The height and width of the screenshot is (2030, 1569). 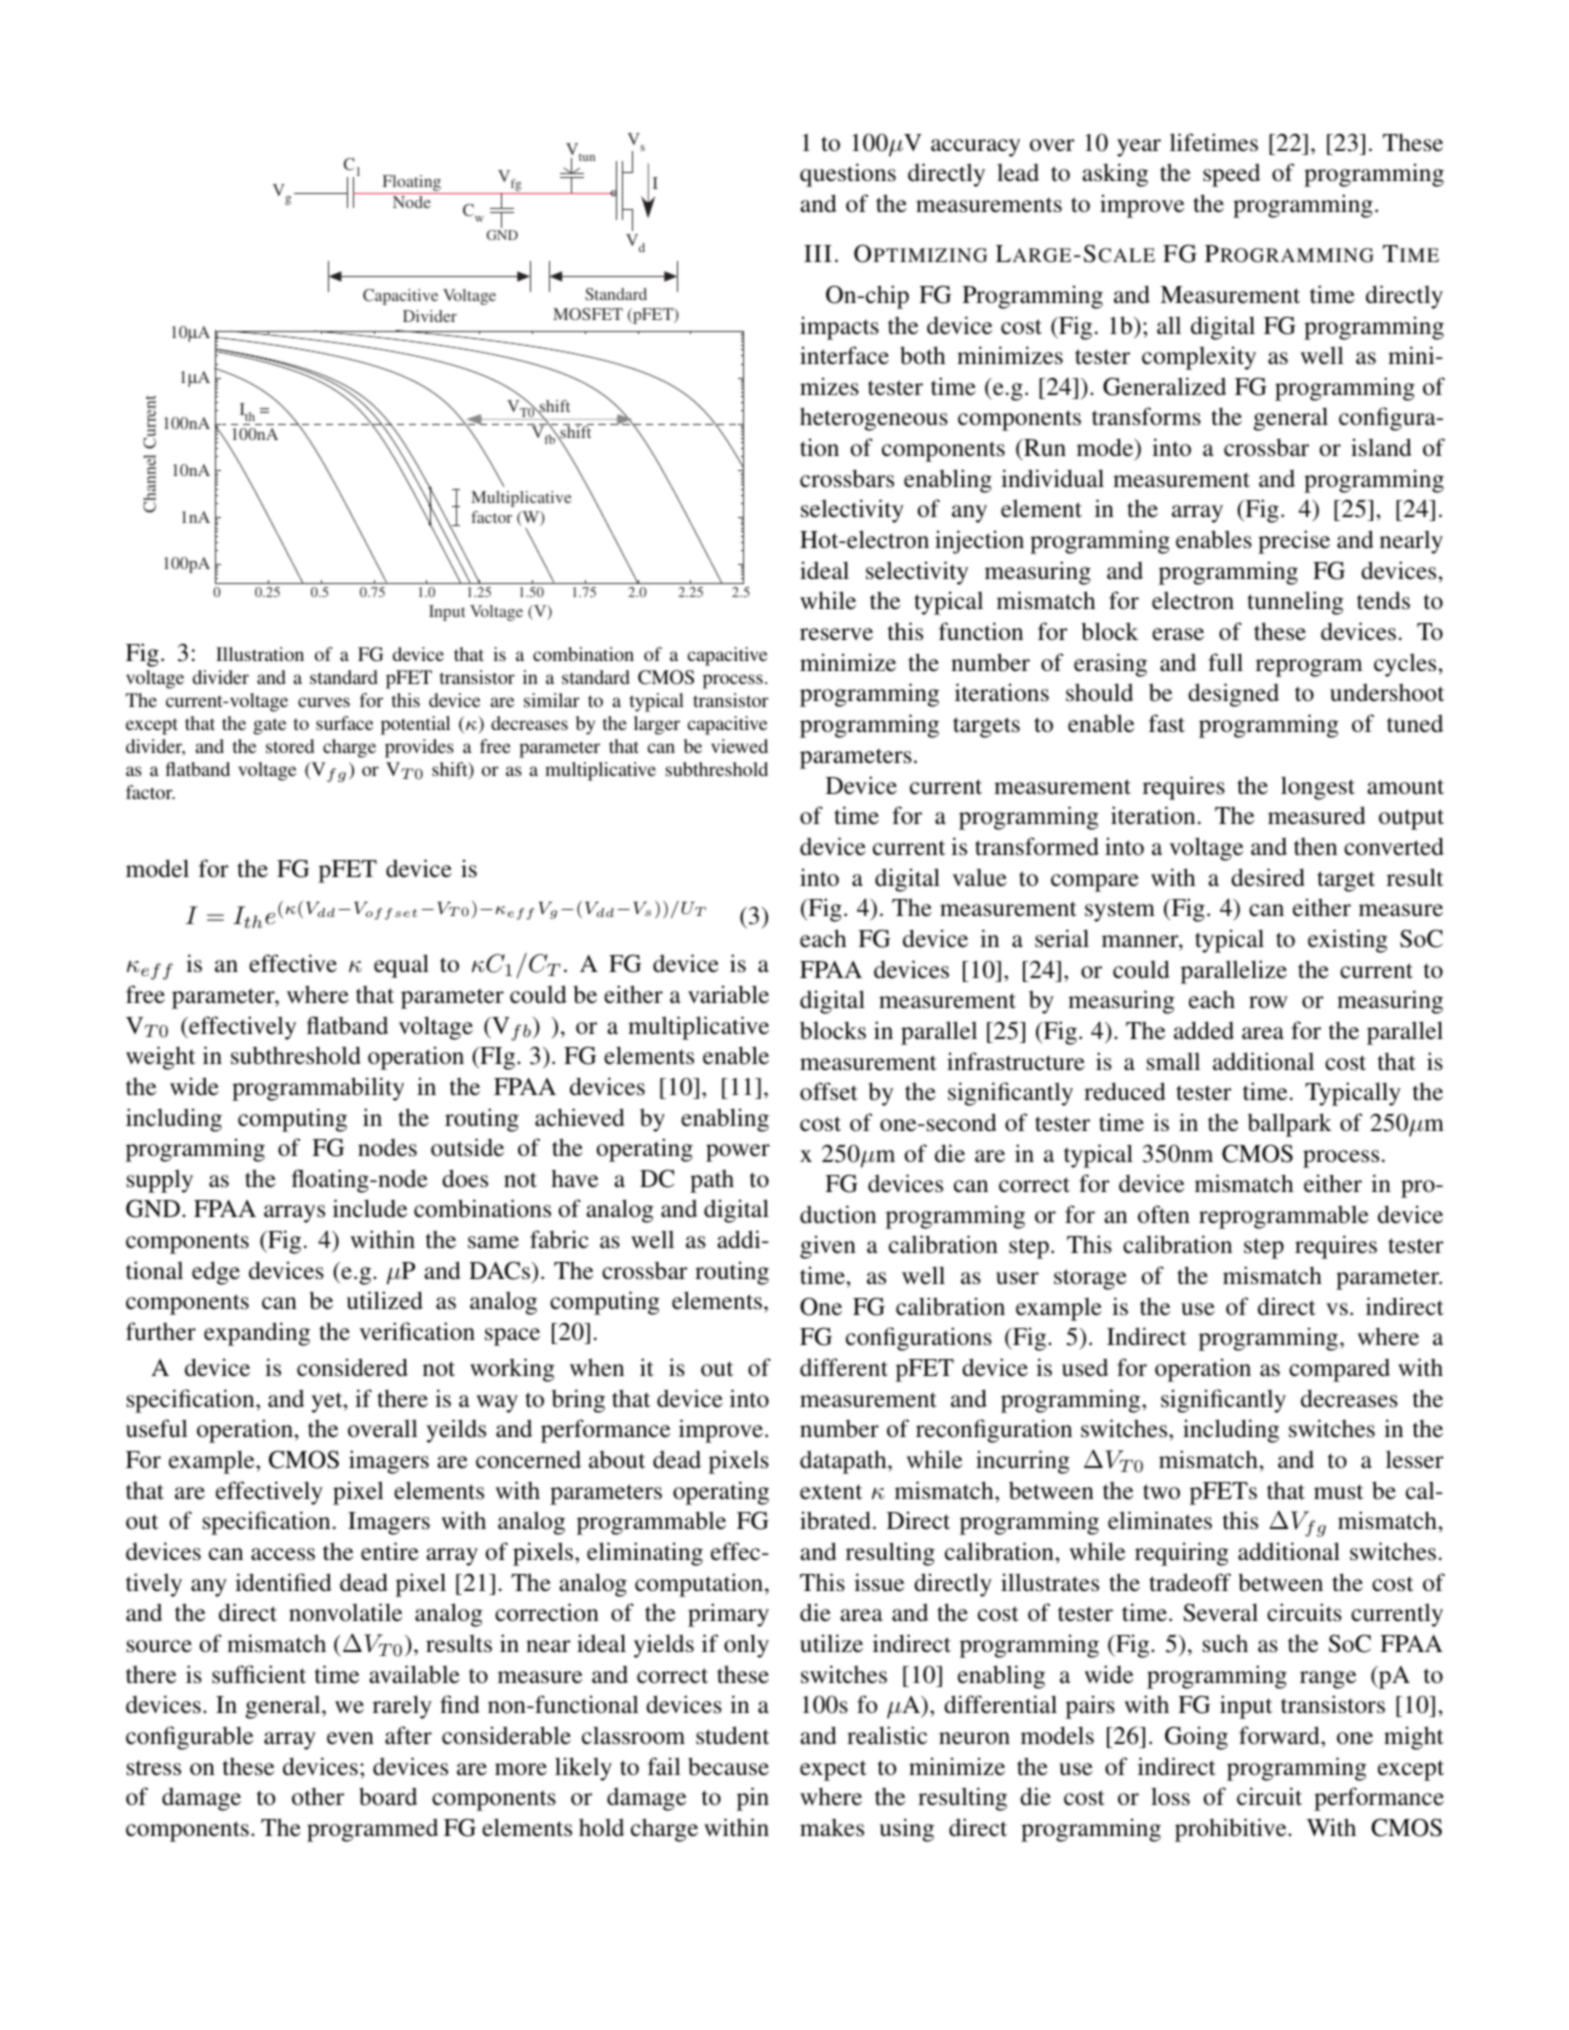 I want to click on MOSFET, so click(x=588, y=314).
